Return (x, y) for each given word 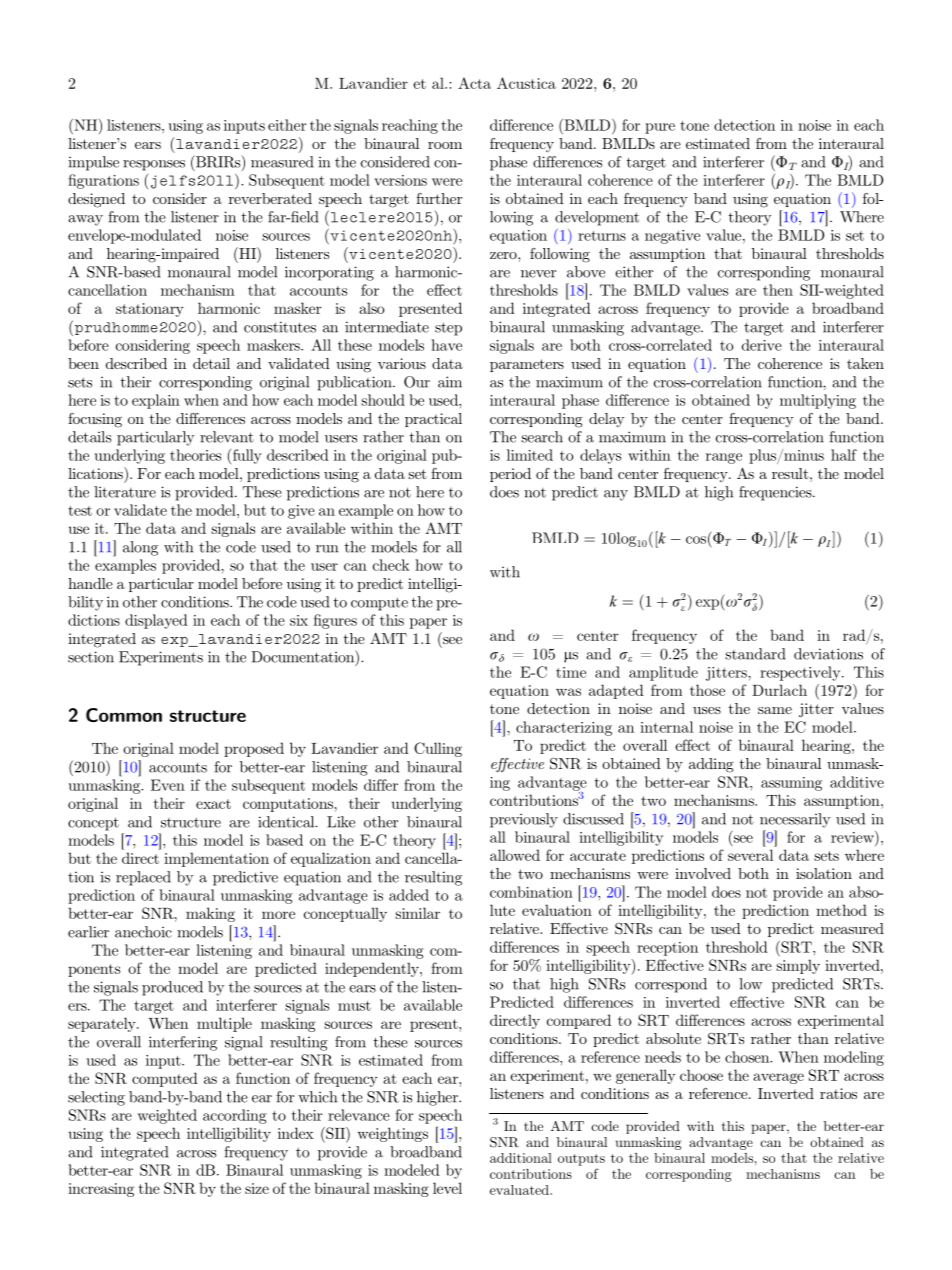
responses (154, 165)
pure (660, 128)
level (447, 1188)
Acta (474, 83)
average (778, 1078)
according (235, 1116)
